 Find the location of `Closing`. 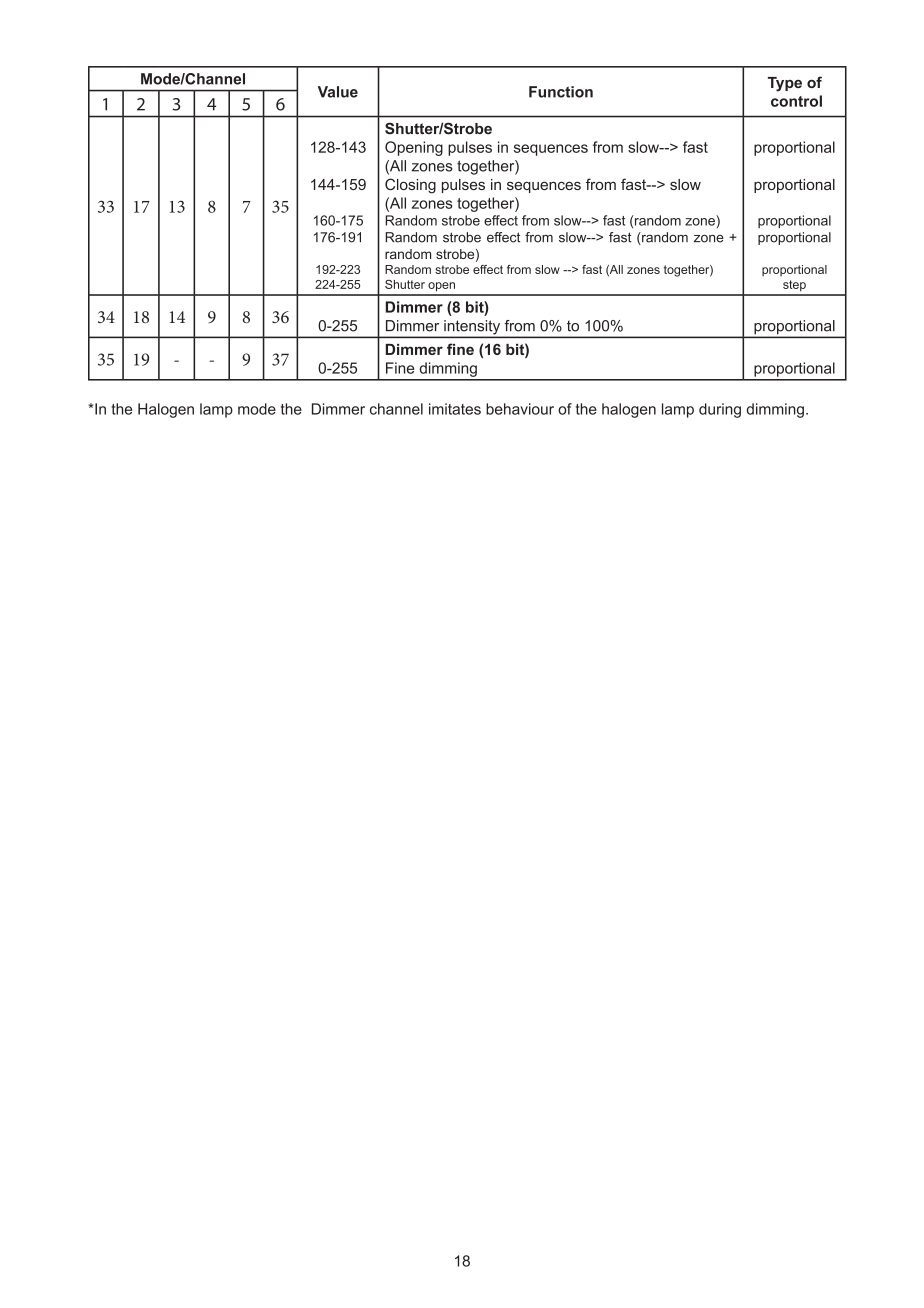

Closing is located at coordinates (410, 186).
